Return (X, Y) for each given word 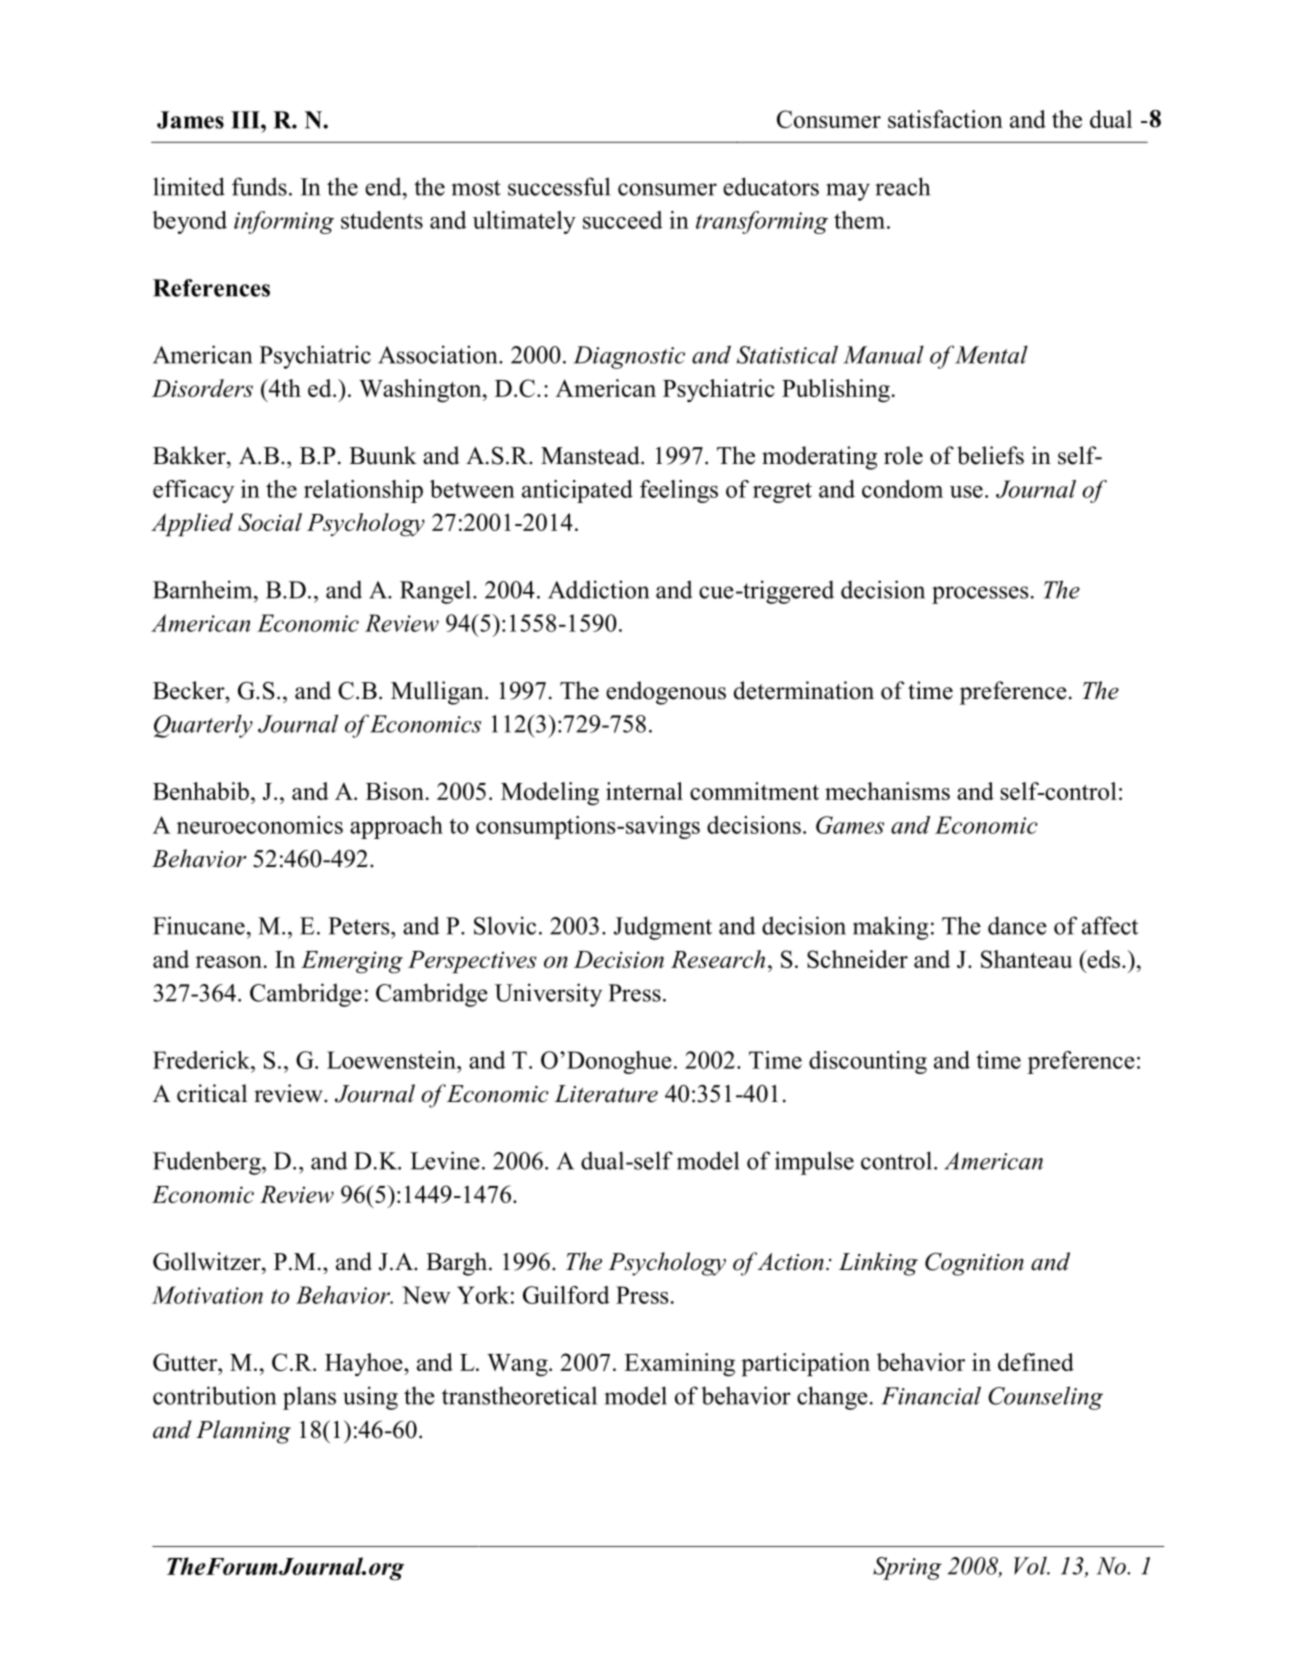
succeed (623, 220)
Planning (243, 1432)
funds (259, 186)
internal (644, 791)
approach (396, 827)
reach (903, 186)
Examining (679, 1365)
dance (1017, 925)
